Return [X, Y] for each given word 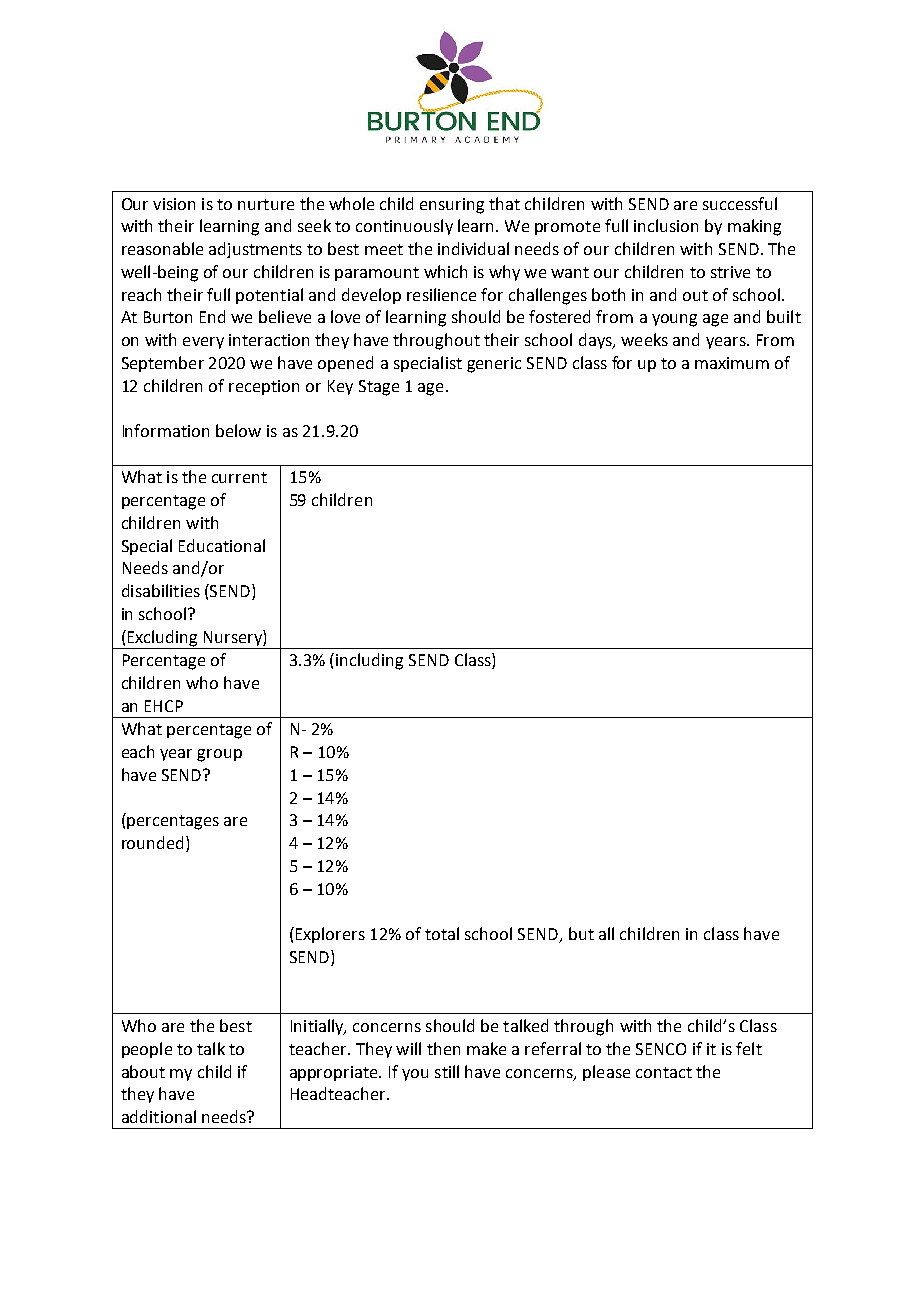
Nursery [232, 639]
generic [494, 365]
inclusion [666, 225]
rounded [152, 842]
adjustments [255, 250]
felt [749, 1048]
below [238, 430]
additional [159, 1116]
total [442, 933]
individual [473, 248]
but [581, 933]
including [369, 661]
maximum [732, 363]
